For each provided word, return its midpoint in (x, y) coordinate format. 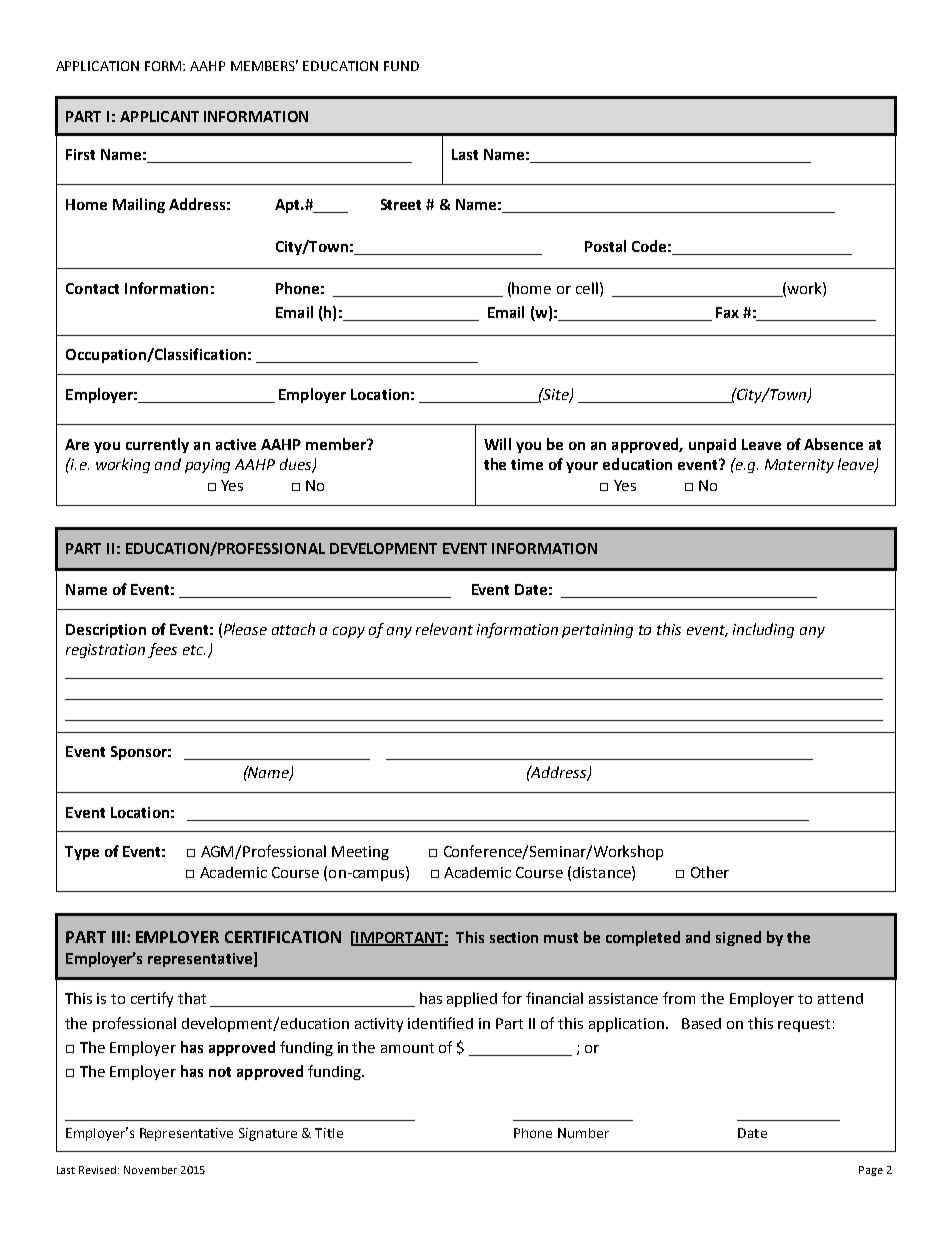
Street (401, 204)
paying (207, 466)
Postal (605, 246)
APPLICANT (159, 116)
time (527, 464)
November (150, 1170)
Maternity (799, 466)
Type (82, 853)
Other (710, 872)
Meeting (360, 853)
